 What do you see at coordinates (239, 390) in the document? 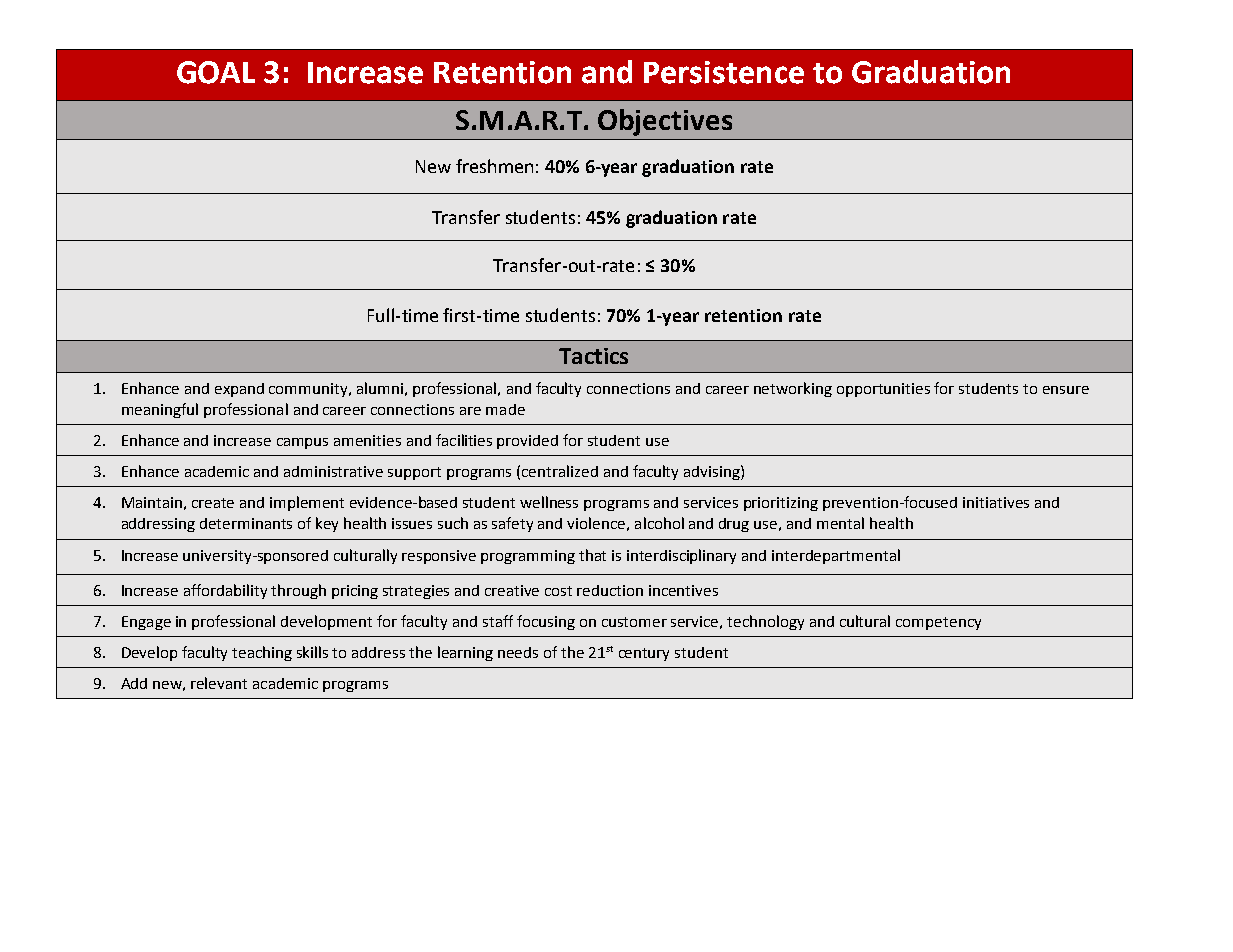
I see `expand` at bounding box center [239, 390].
